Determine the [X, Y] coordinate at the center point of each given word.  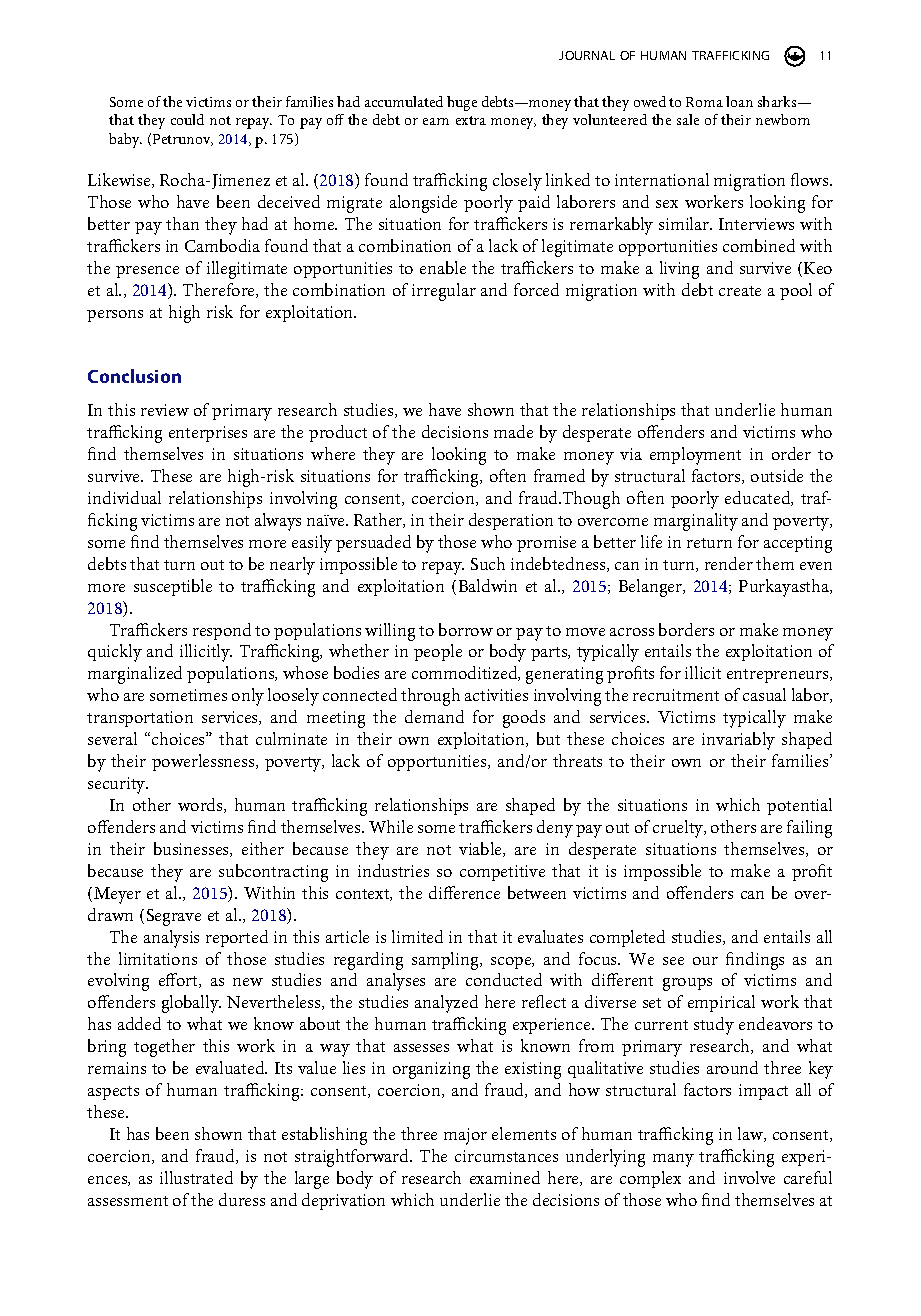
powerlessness [204, 762]
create [740, 291]
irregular [444, 292]
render [729, 563]
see [673, 961]
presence [147, 272]
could [187, 119]
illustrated [196, 1177]
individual [124, 497]
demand [434, 716]
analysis [171, 939]
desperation [511, 521]
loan [739, 101]
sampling [447, 961]
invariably [738, 741]
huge [462, 103]
